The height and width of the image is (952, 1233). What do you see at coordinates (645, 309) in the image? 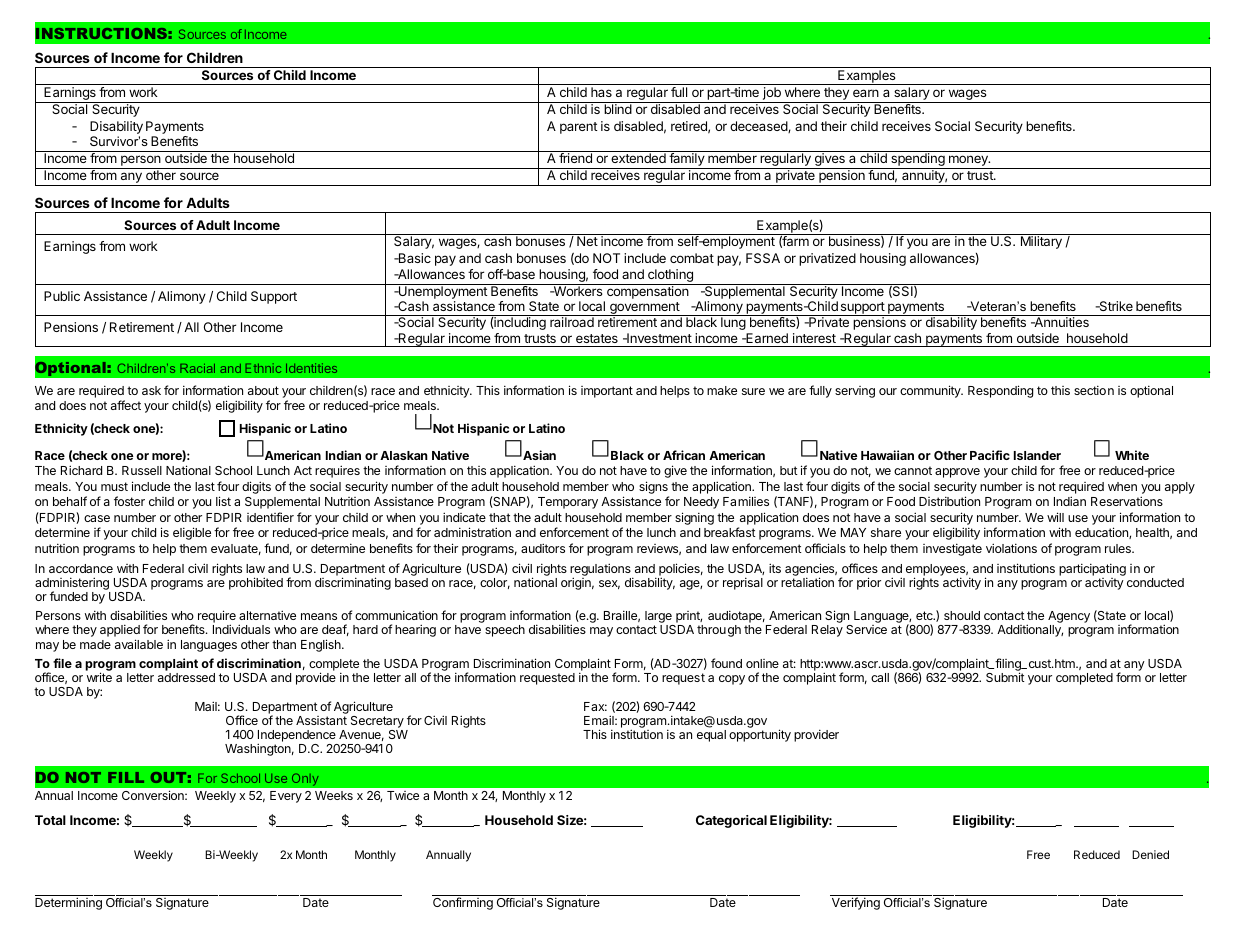
I see `government` at bounding box center [645, 309].
